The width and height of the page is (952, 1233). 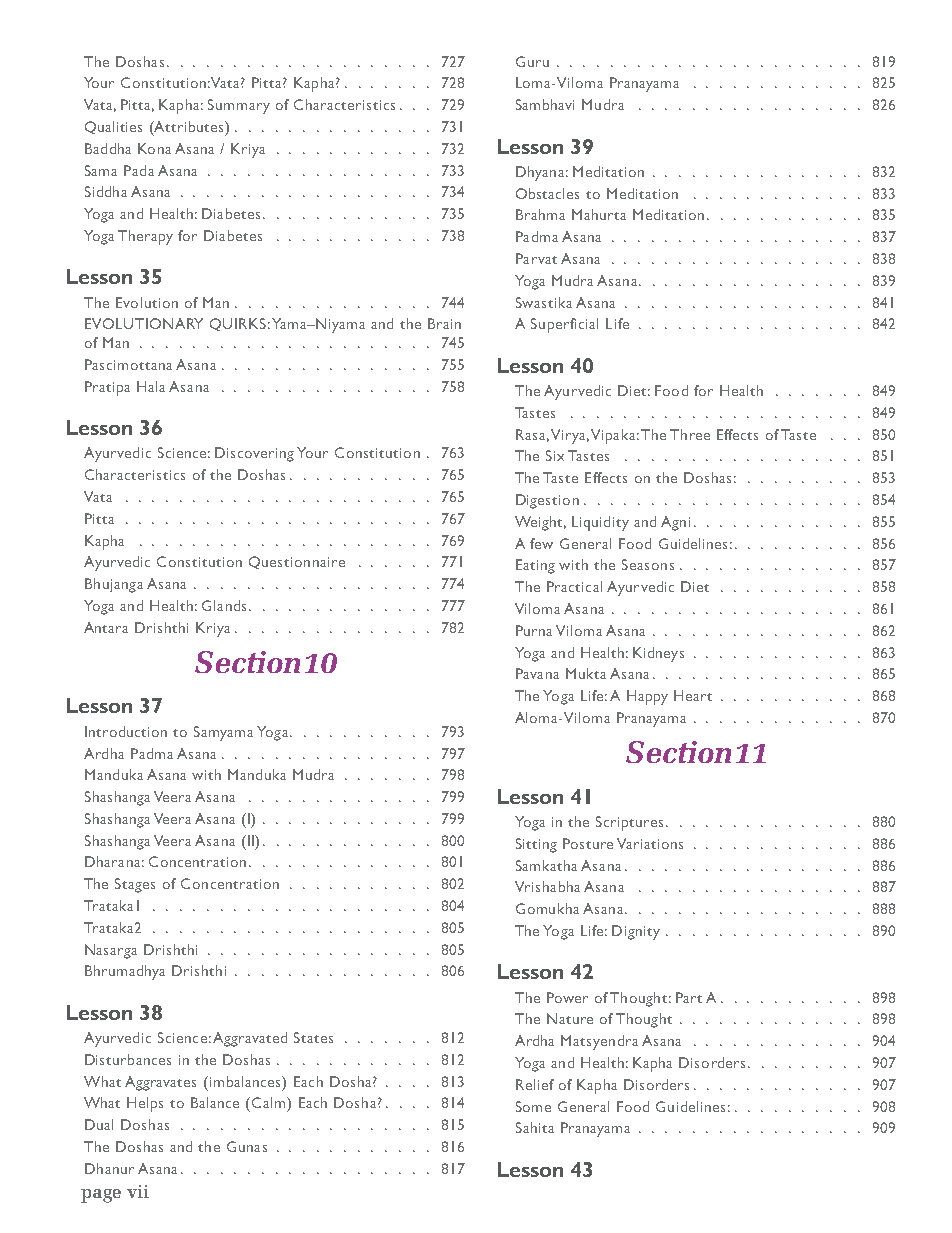 I want to click on Summary, so click(x=239, y=106).
